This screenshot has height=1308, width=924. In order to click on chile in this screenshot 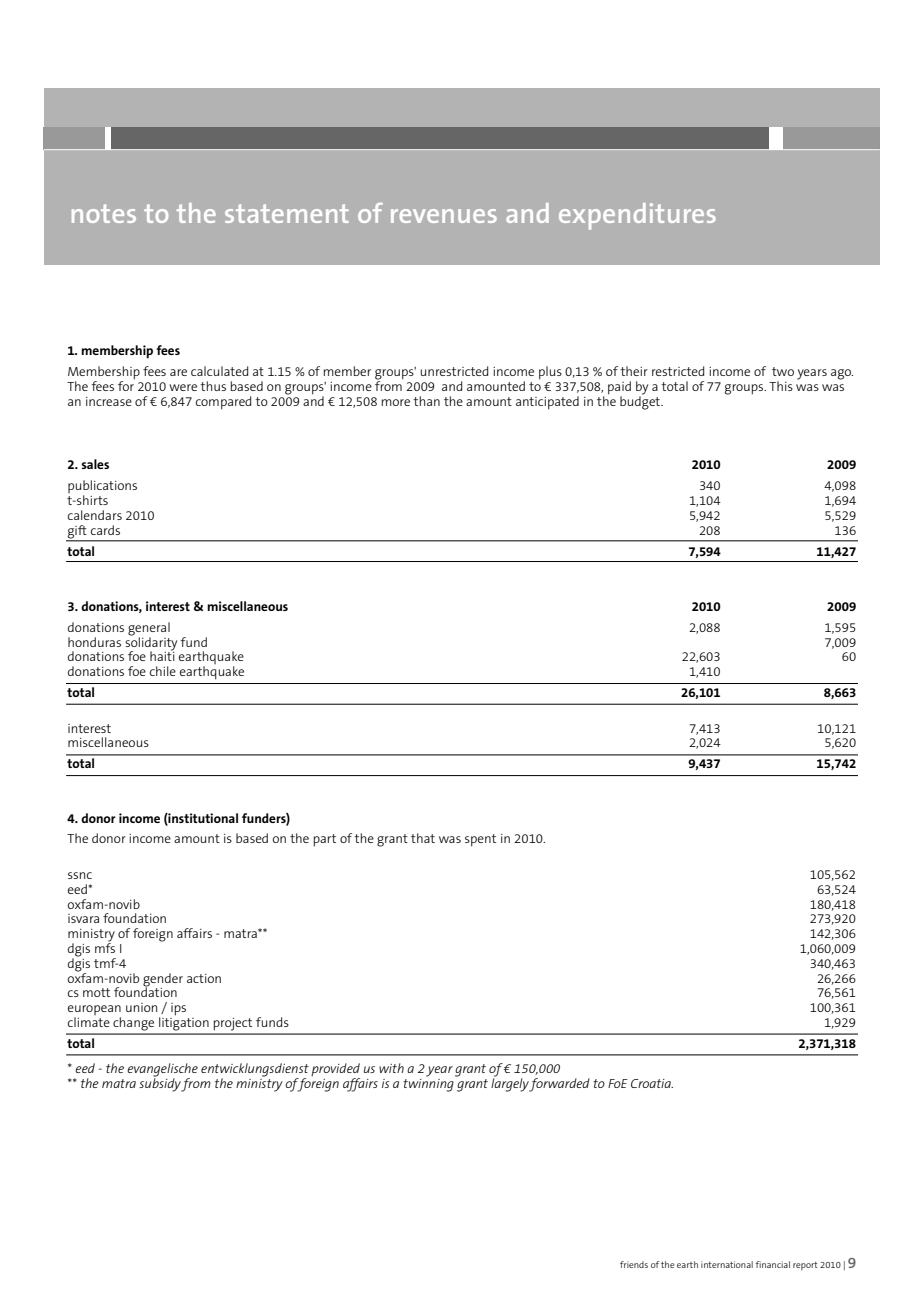, I will do `click(163, 671)`.
